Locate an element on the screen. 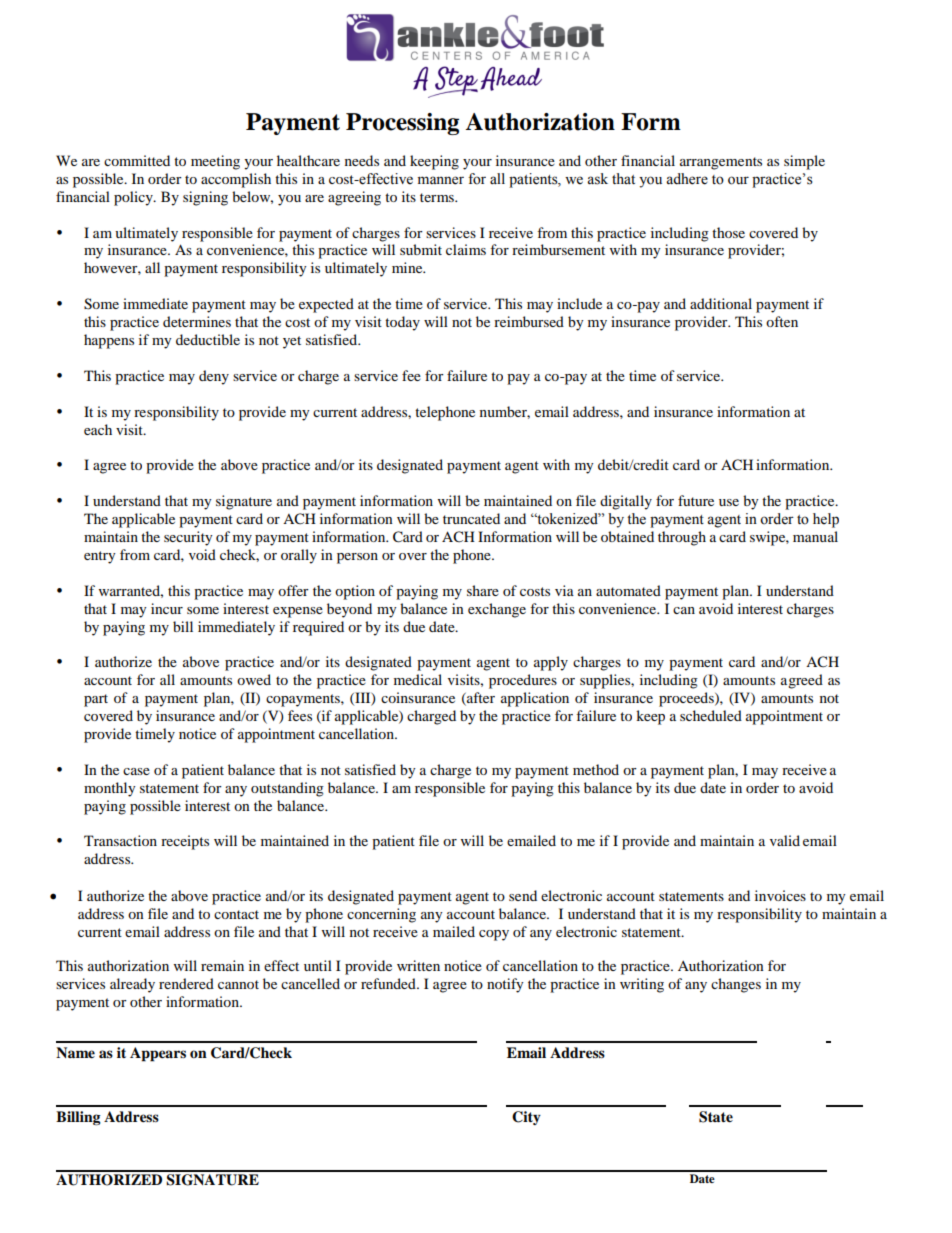  committed is located at coordinates (137, 160).
